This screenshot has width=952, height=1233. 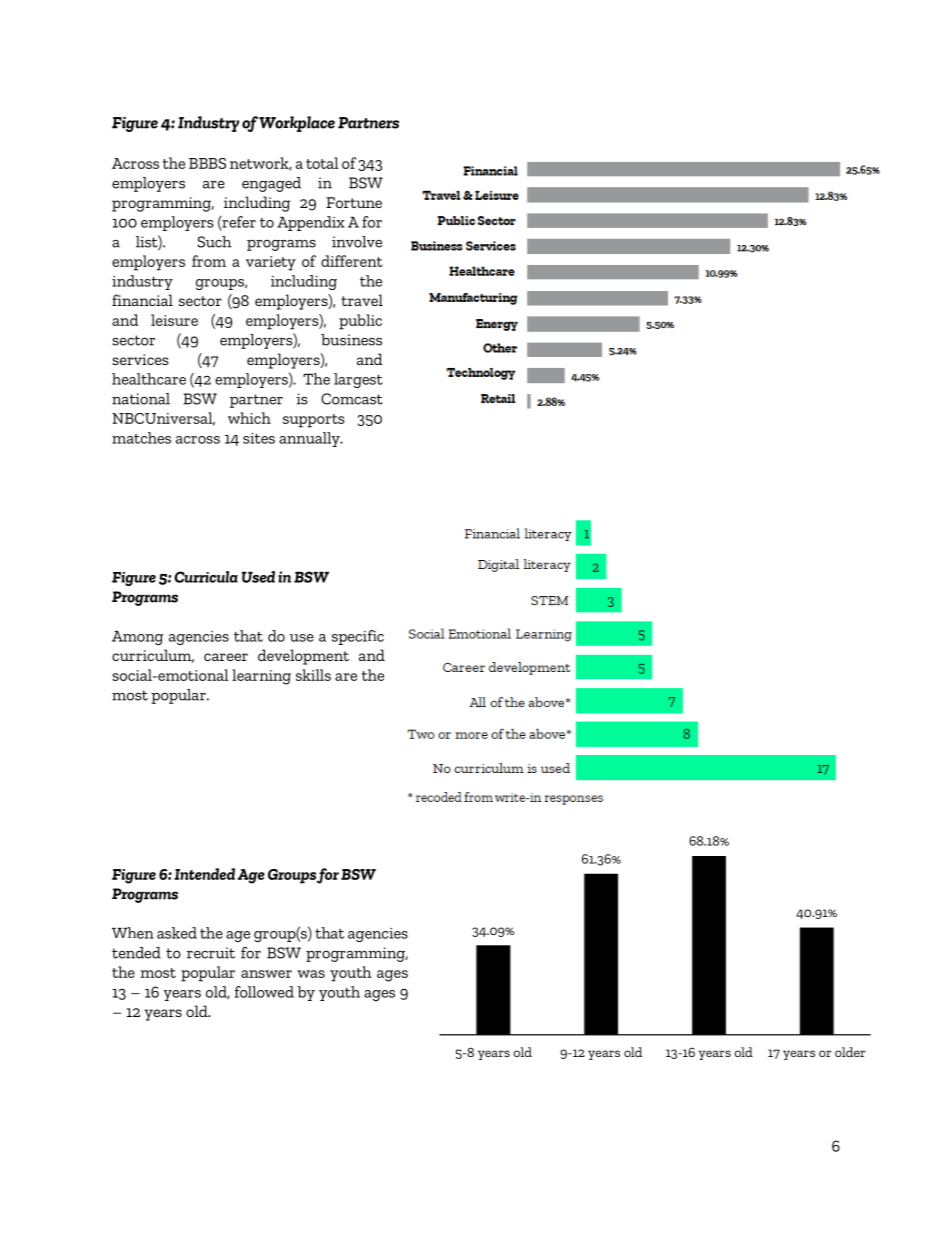 I want to click on largest, so click(x=358, y=380).
